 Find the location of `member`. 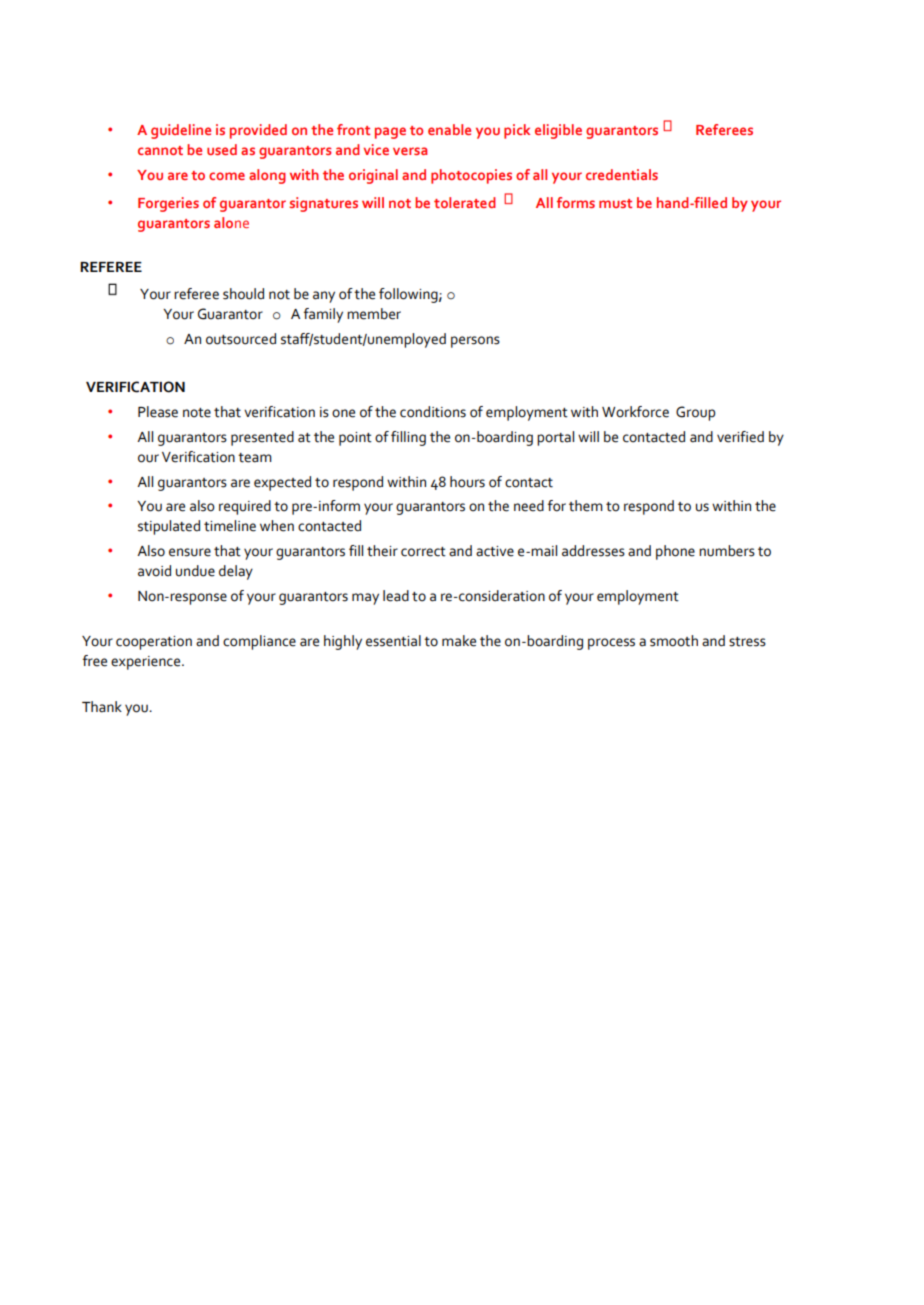

member is located at coordinates (374, 314).
